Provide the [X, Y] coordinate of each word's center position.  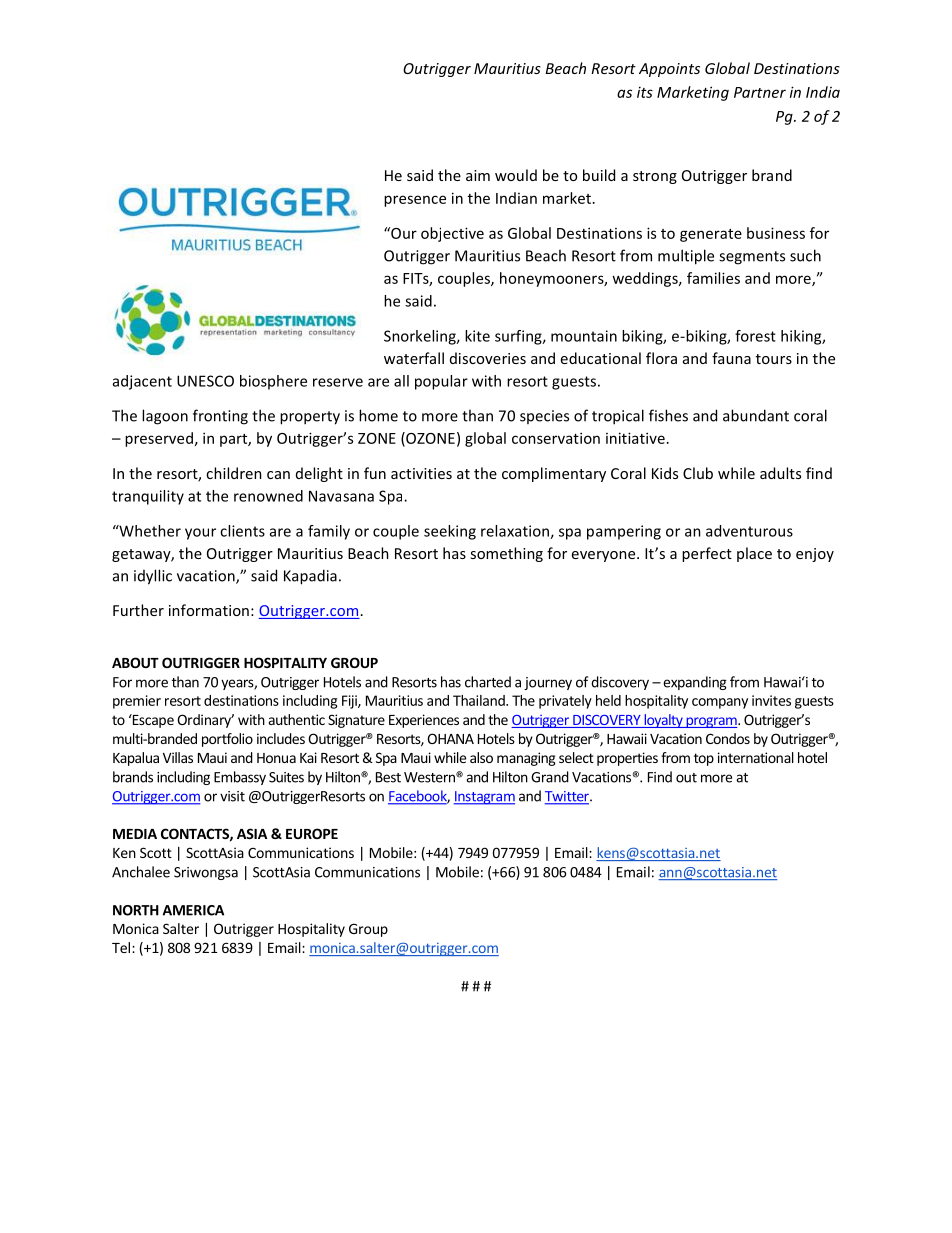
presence [415, 201]
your [200, 534]
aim [478, 175]
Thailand [480, 700]
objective [452, 234]
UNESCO [205, 381]
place [754, 554]
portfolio [227, 740]
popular [441, 382]
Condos [728, 738]
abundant [756, 415]
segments [752, 258]
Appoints [669, 70]
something [506, 554]
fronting [220, 417]
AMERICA [193, 910]
